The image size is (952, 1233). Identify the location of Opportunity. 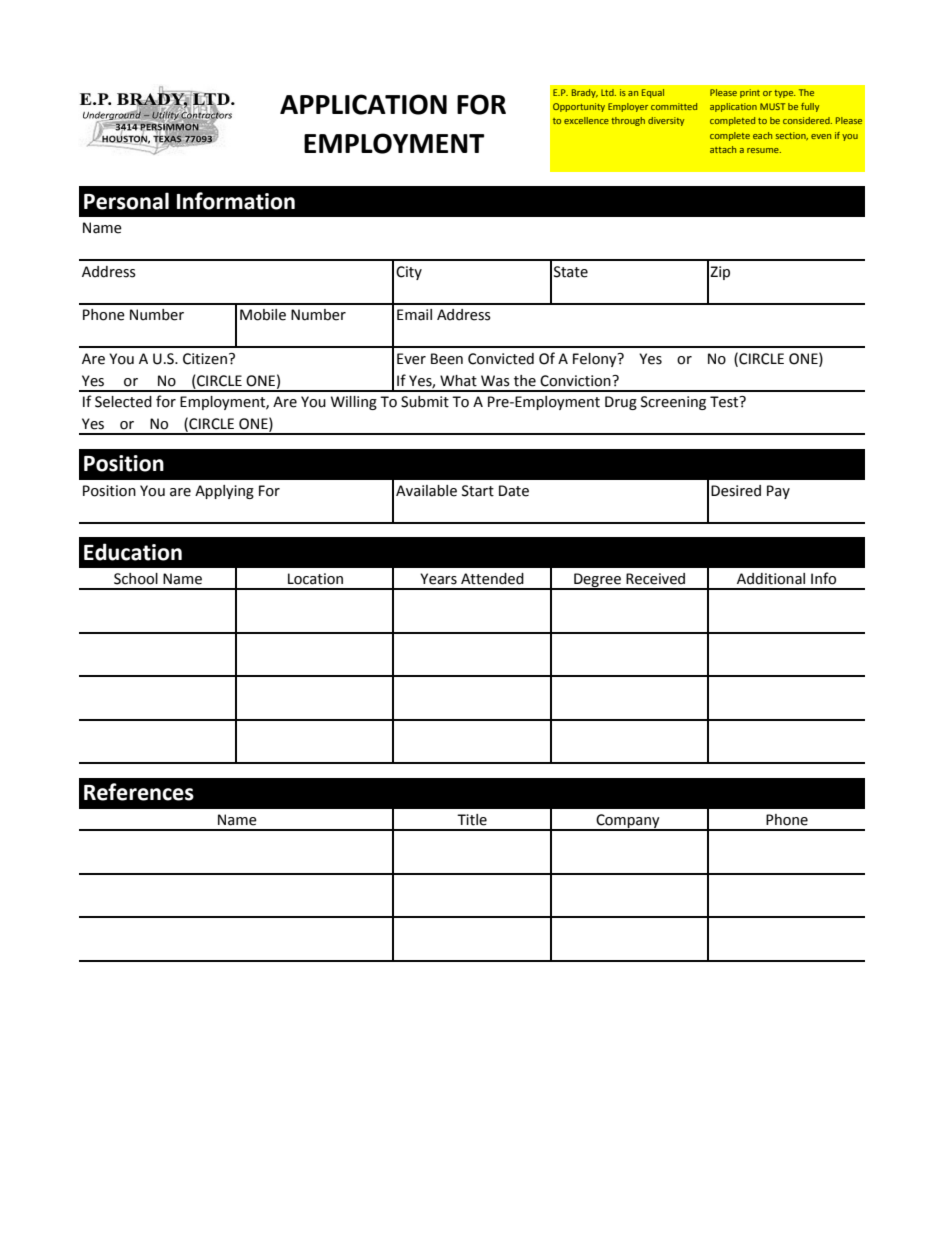
(579, 107).
